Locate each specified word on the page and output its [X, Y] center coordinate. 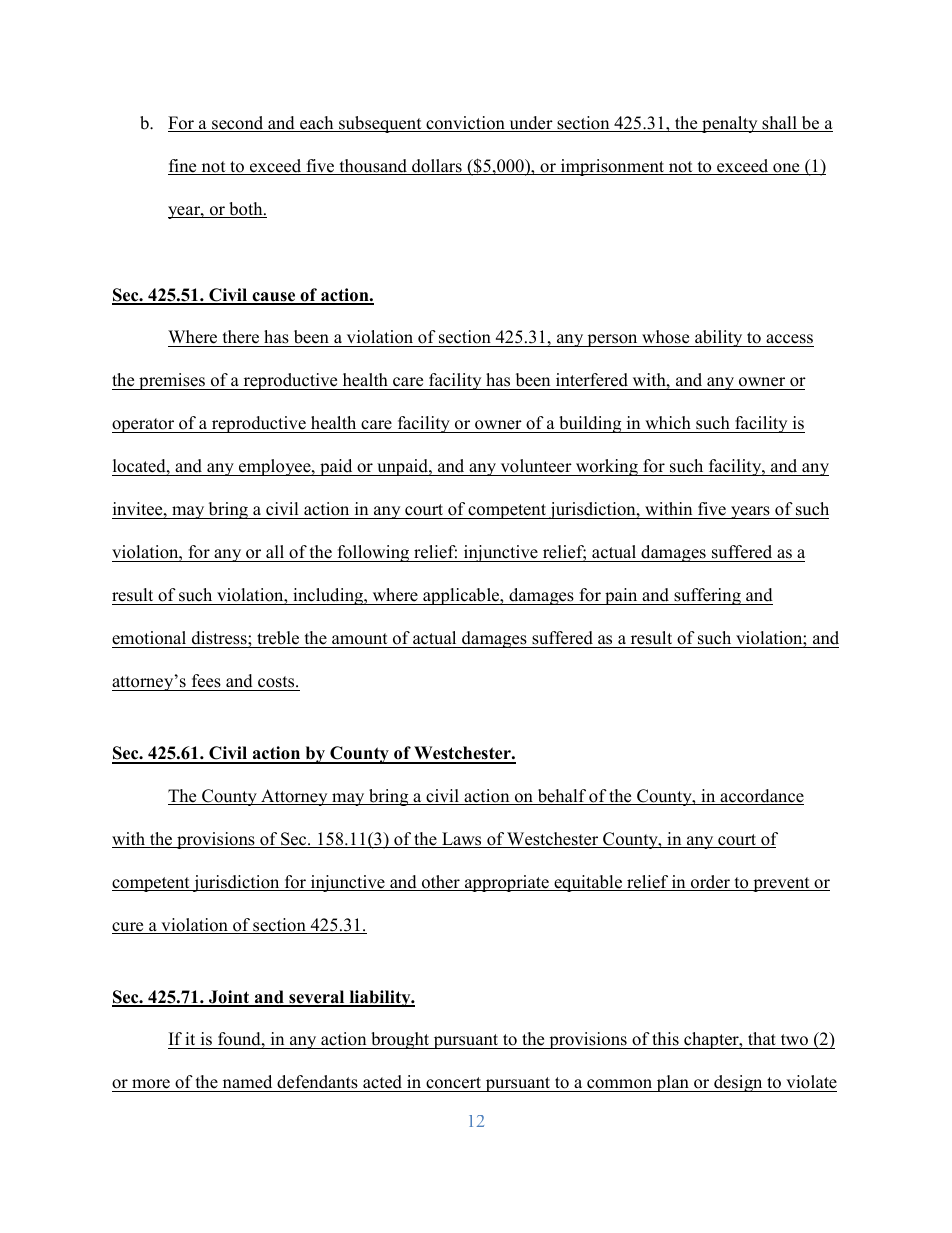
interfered [591, 381]
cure [129, 928]
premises [172, 381]
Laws [462, 840]
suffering [707, 596]
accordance [761, 797]
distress [220, 638]
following [373, 553]
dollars [437, 167]
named [247, 1082]
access [789, 340]
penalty [730, 124]
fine [183, 167]
